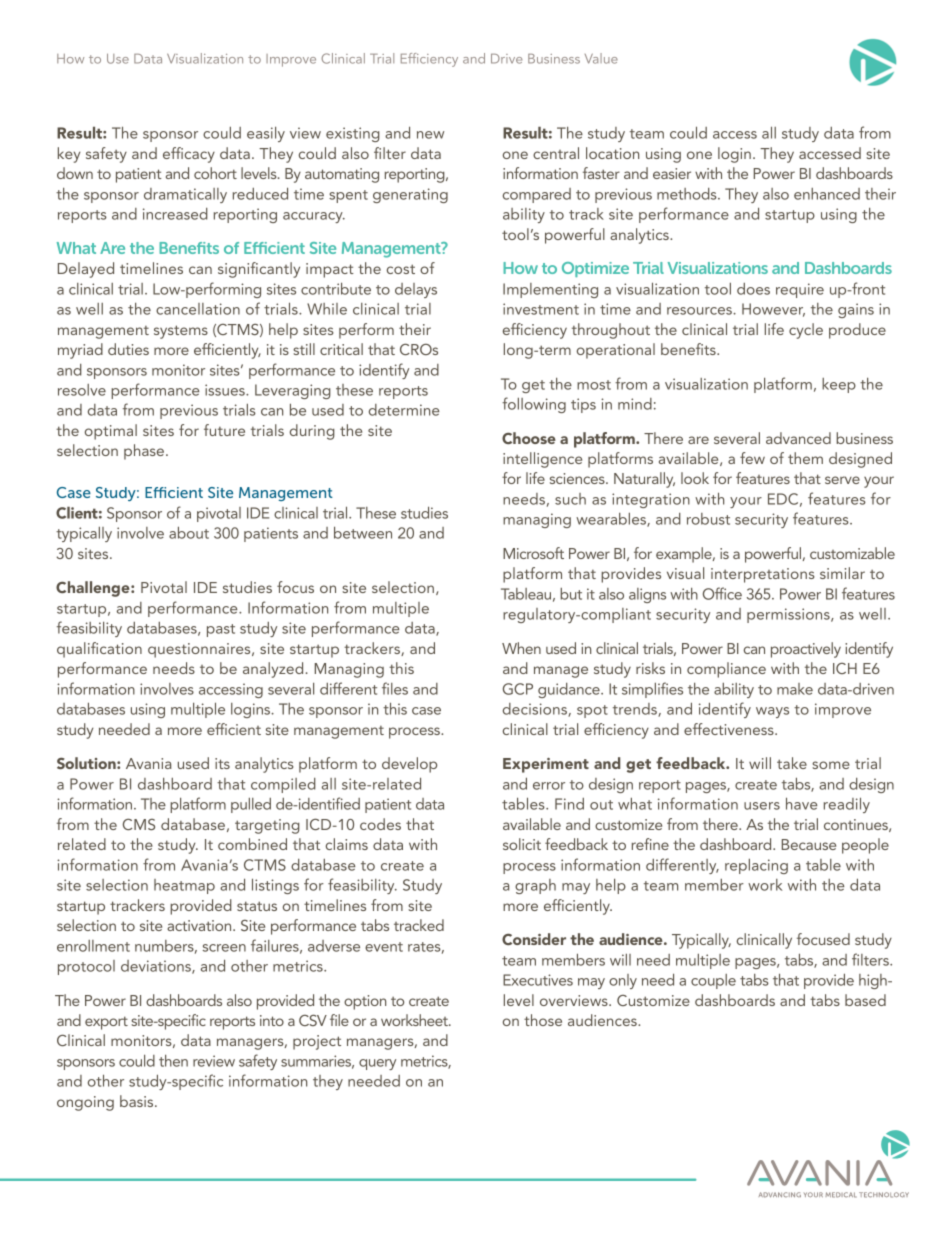 The image size is (952, 1233). I want to click on heatmap, so click(184, 886).
